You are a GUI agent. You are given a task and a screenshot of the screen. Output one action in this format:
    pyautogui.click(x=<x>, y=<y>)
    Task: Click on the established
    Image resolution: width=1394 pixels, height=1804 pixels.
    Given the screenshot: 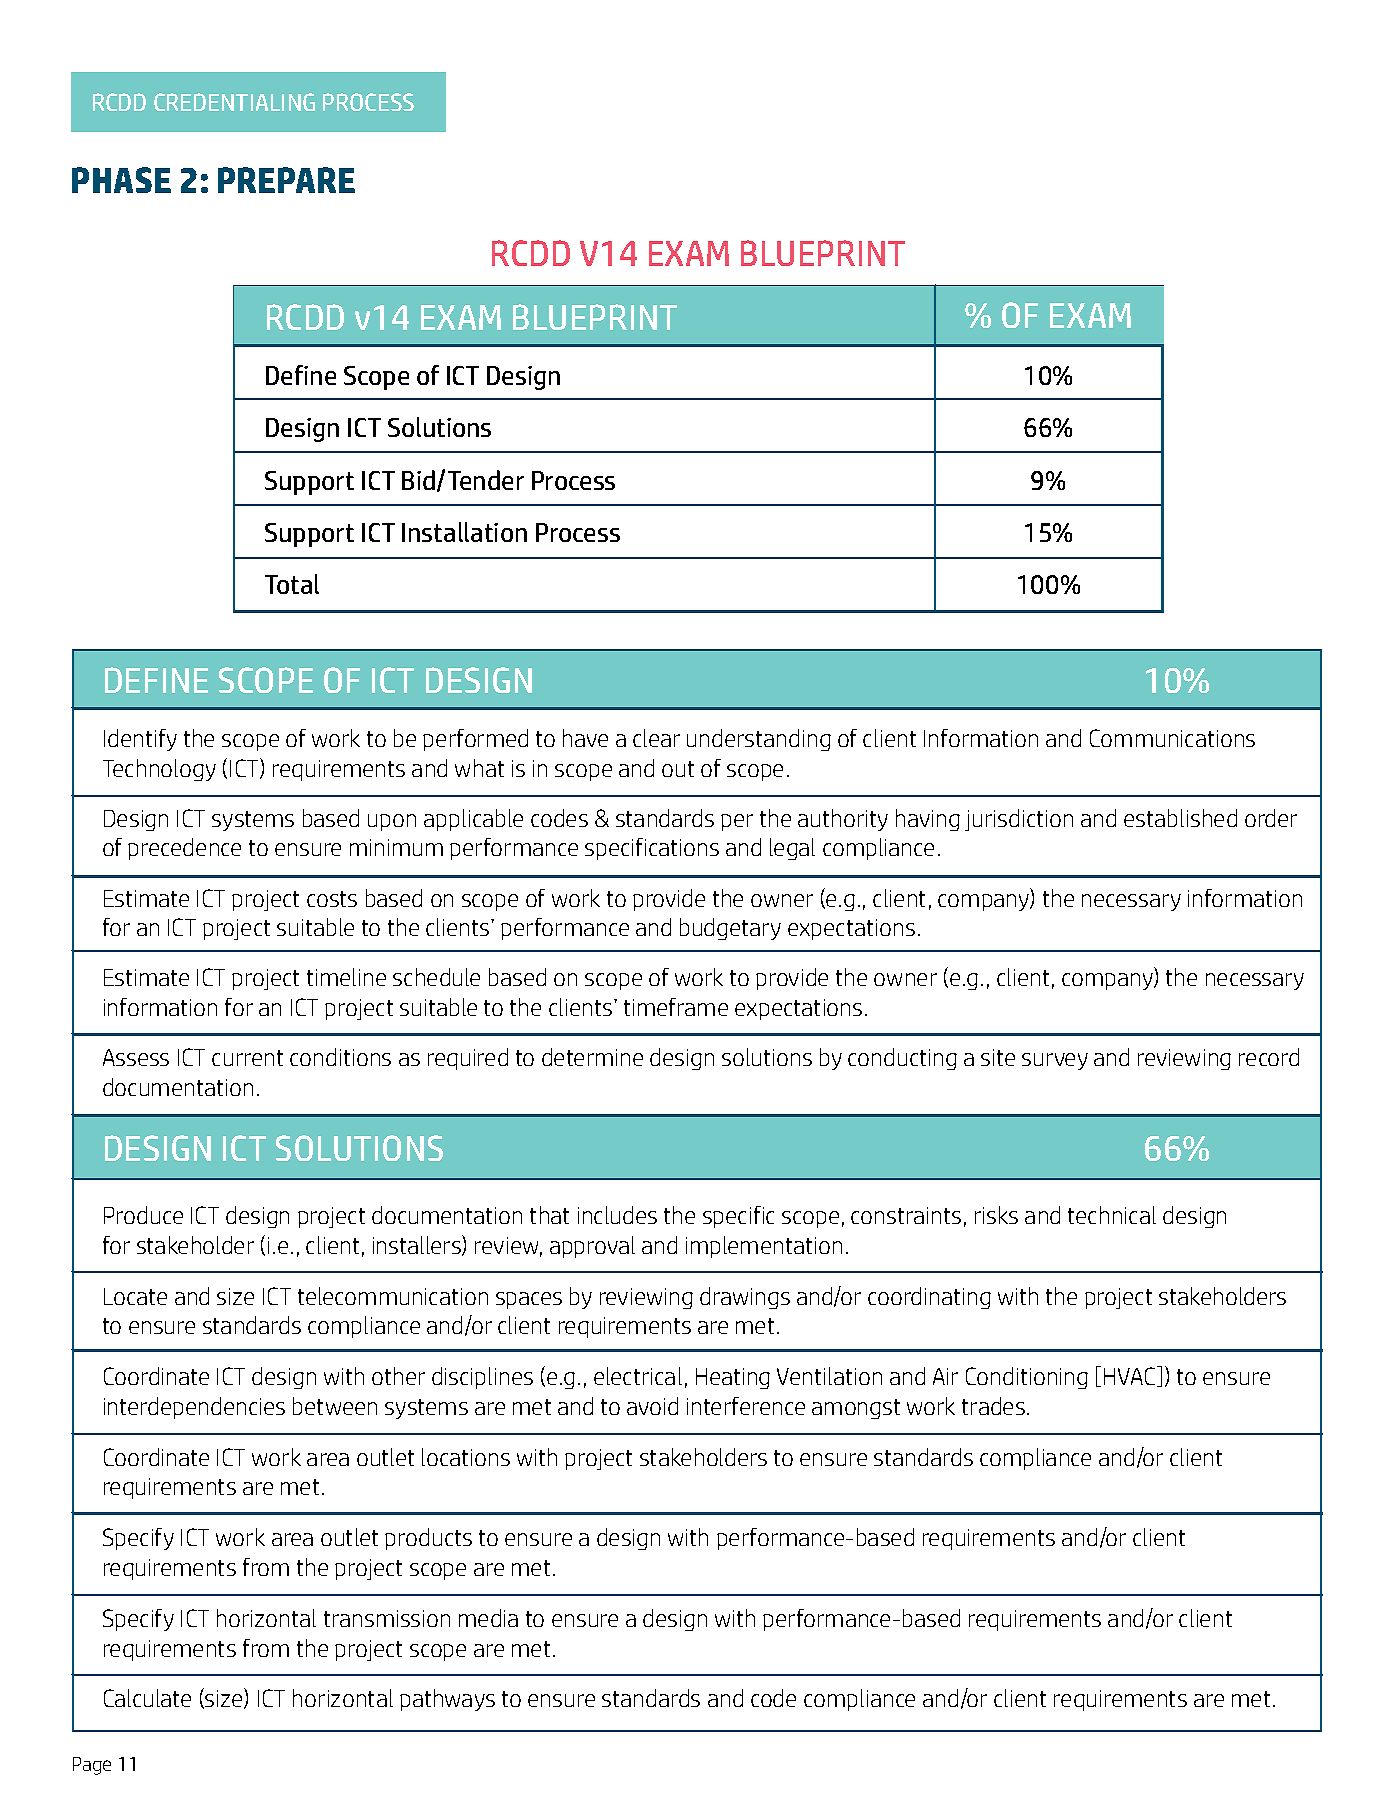 What is the action you would take?
    pyautogui.click(x=1180, y=818)
